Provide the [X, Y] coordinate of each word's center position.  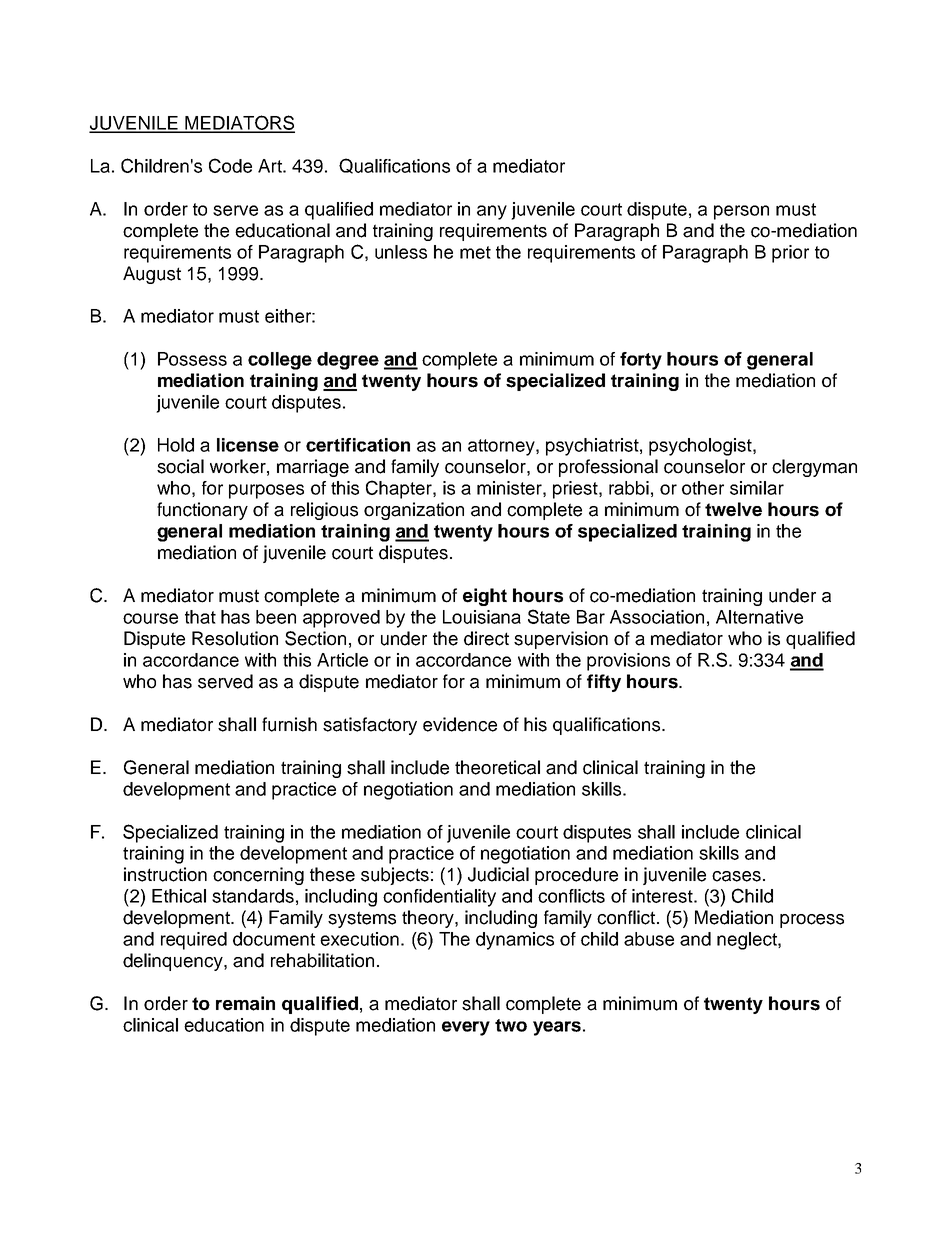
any [492, 212]
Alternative [759, 617]
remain [245, 1003]
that [200, 617]
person [741, 212]
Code [230, 165]
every [466, 1028]
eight [485, 597]
